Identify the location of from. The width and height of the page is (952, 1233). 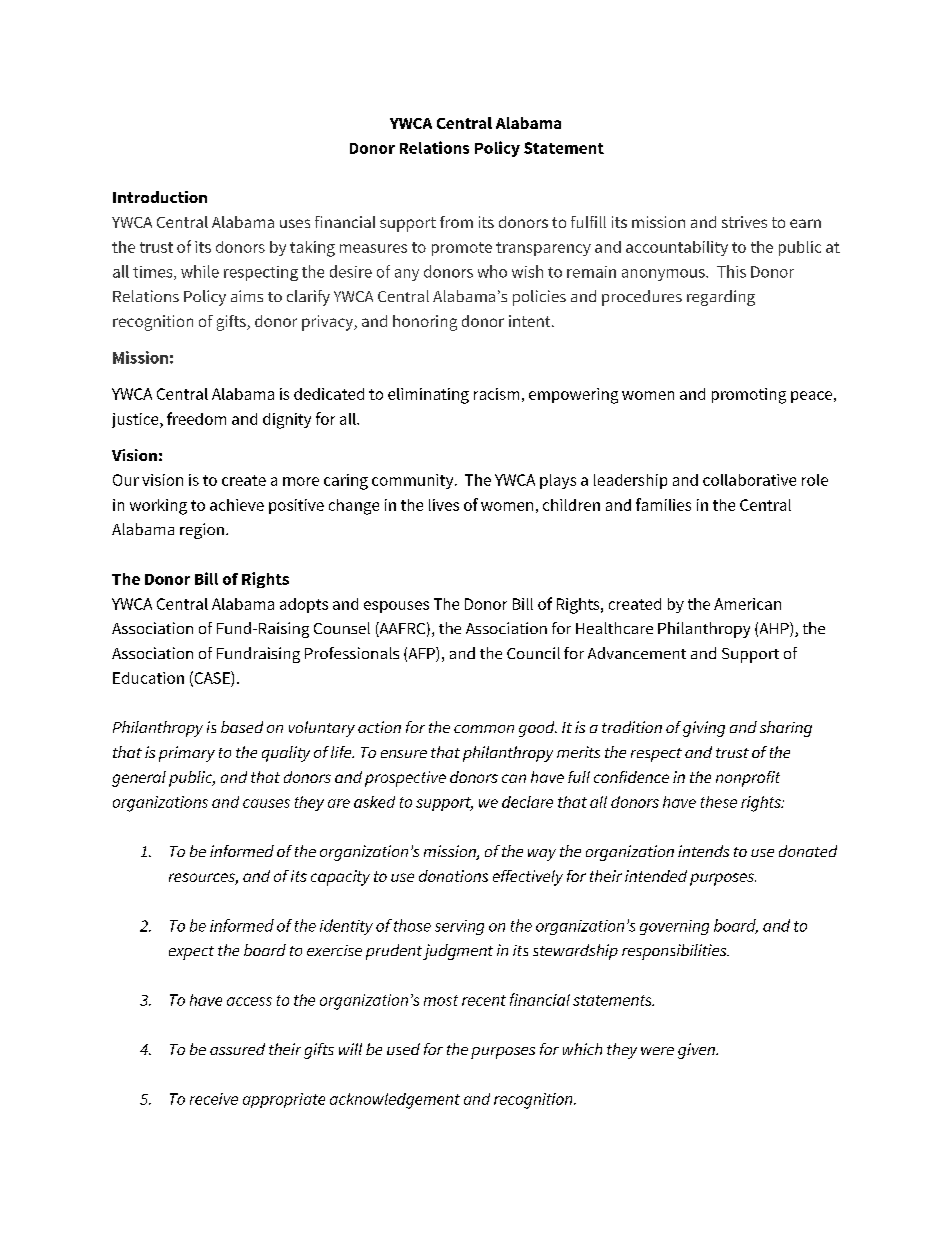
(456, 222).
